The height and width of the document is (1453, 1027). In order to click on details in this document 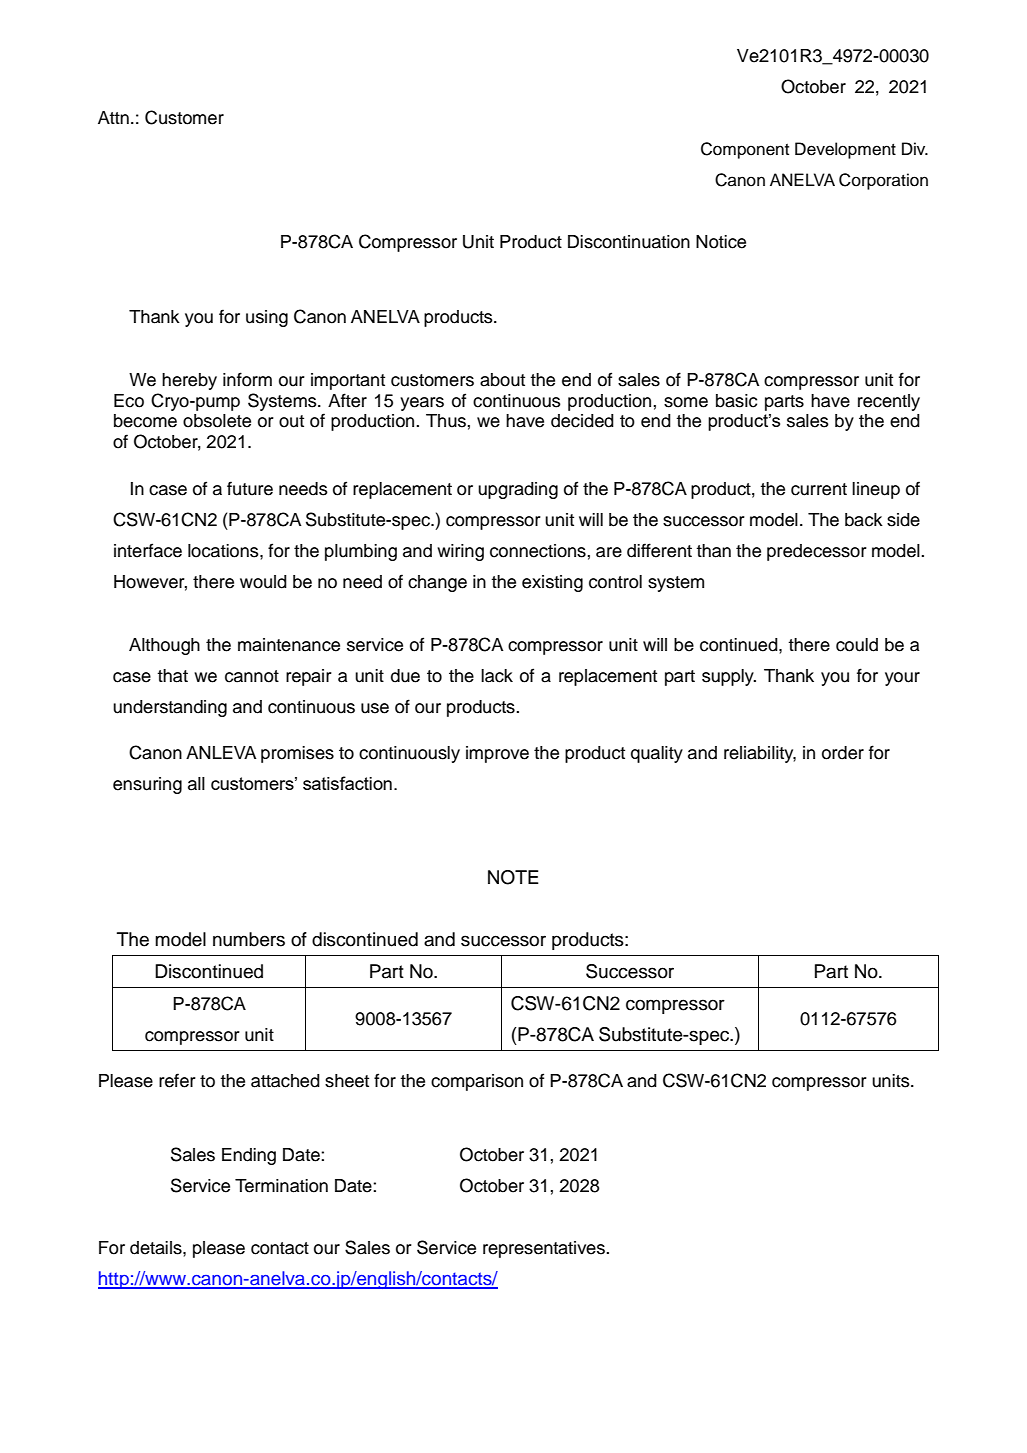, I will do `click(157, 1248)`.
